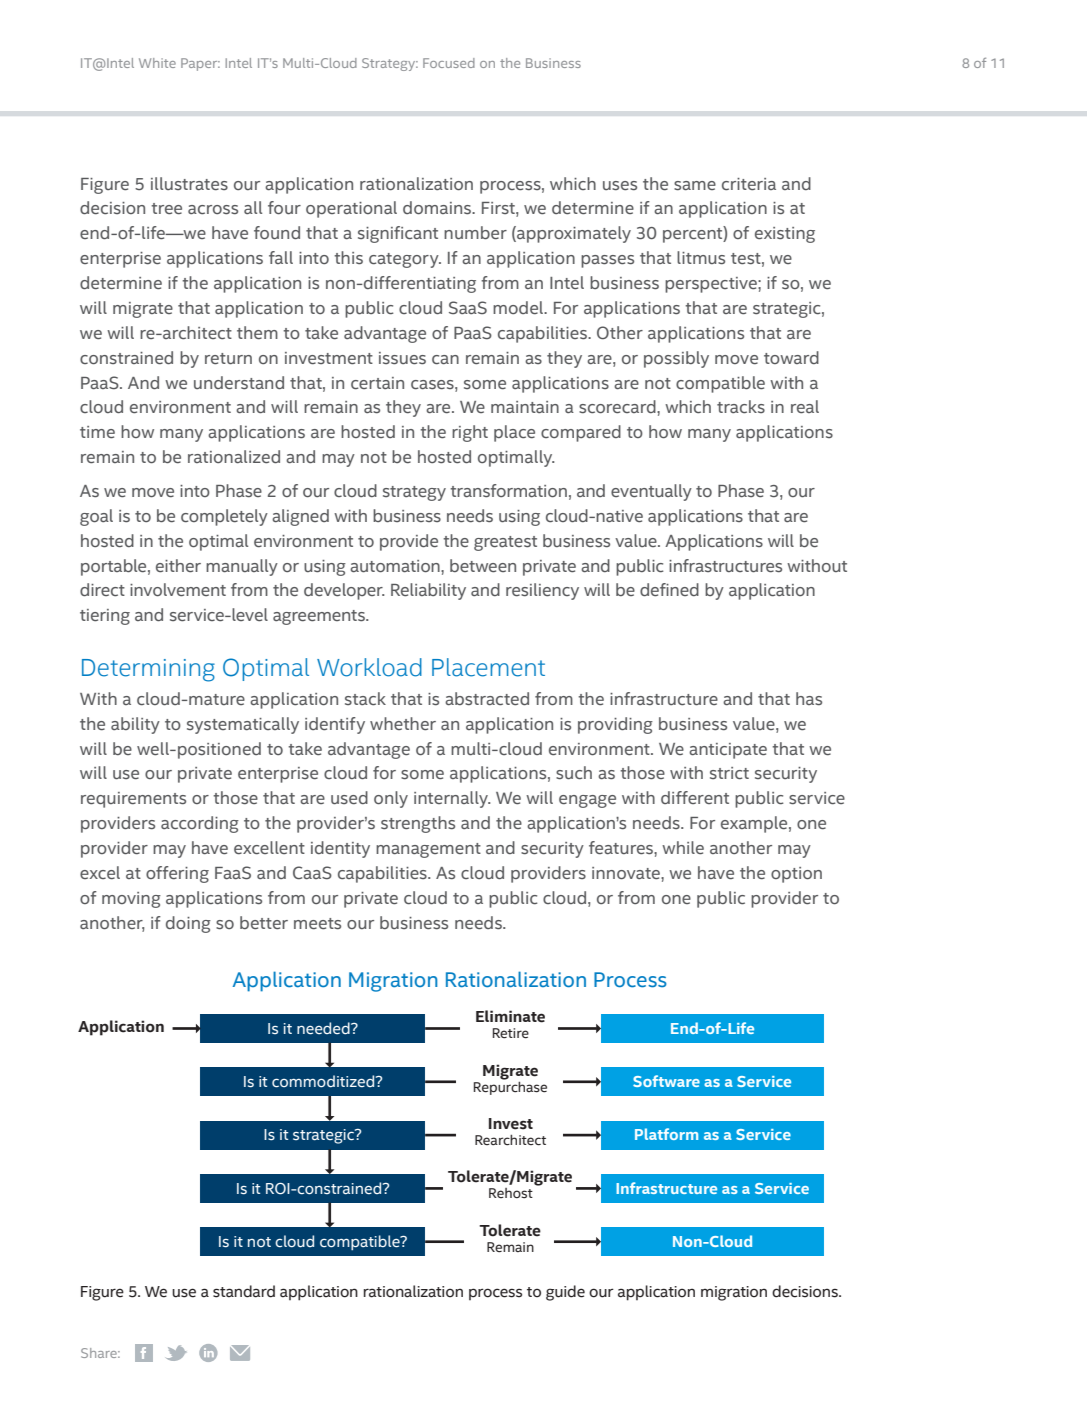 Image resolution: width=1087 pixels, height=1407 pixels. I want to click on anticipate, so click(728, 751).
